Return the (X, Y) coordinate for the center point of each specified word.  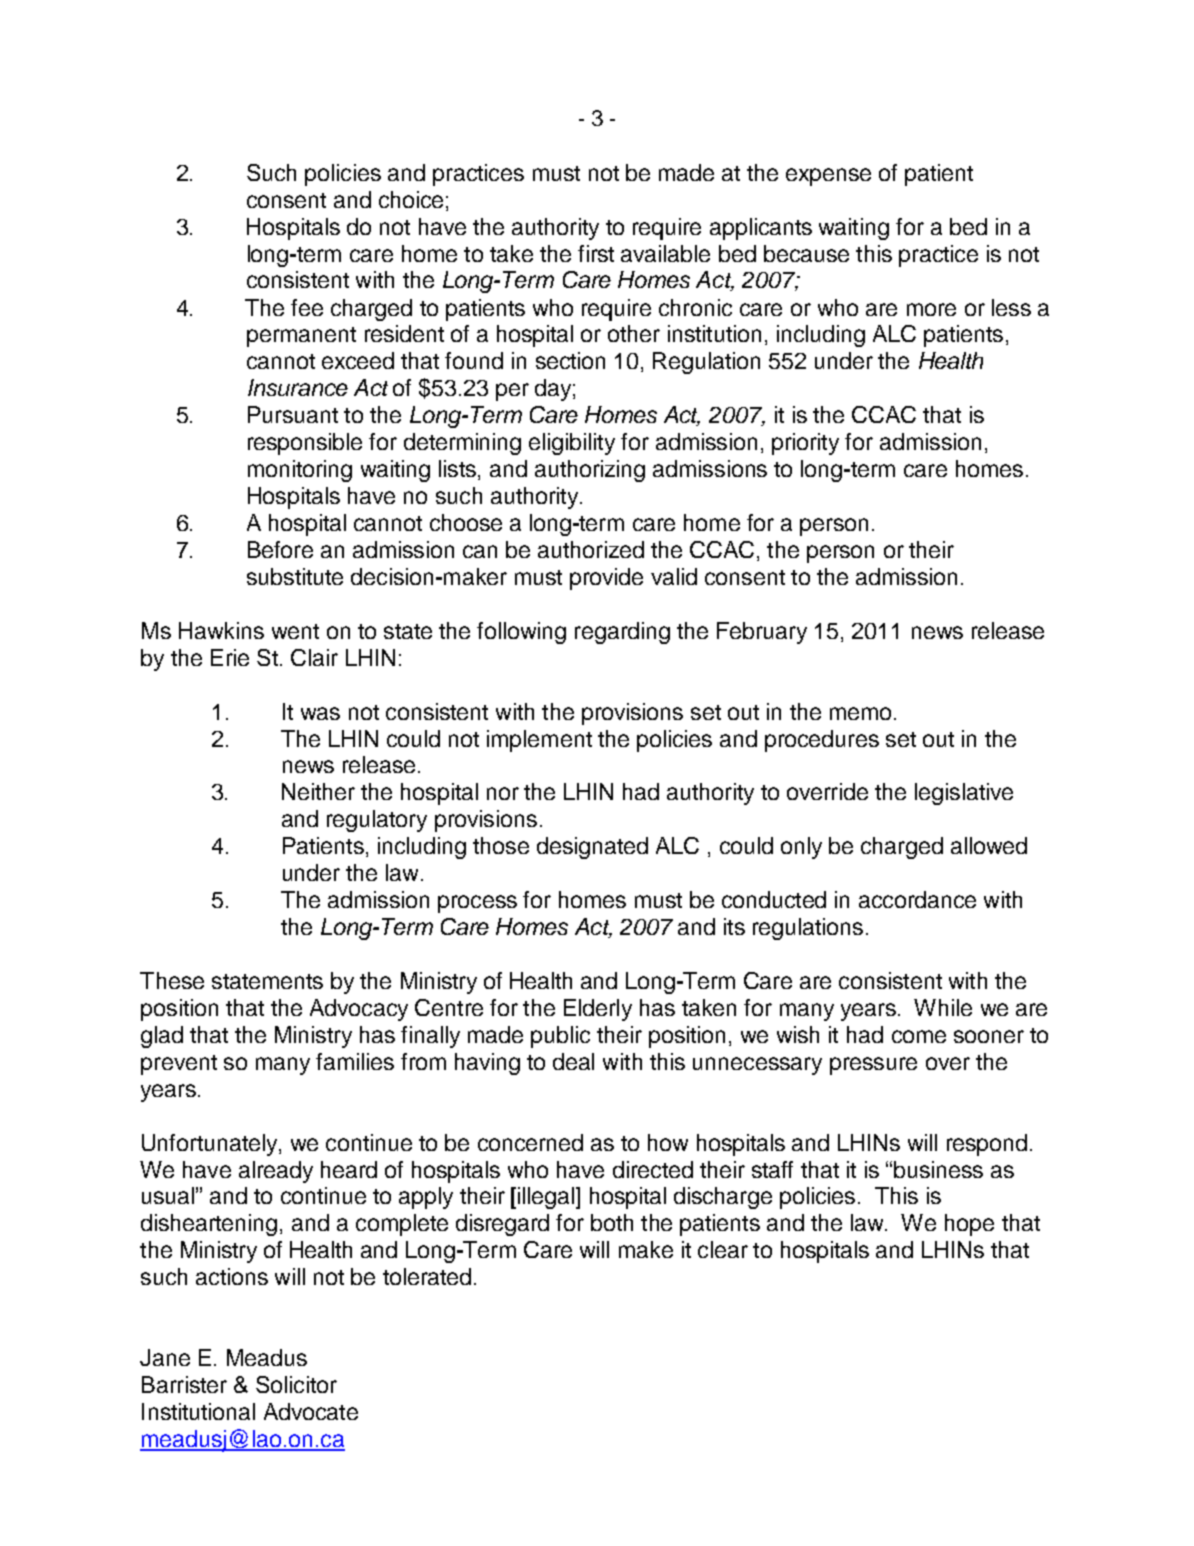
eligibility (572, 444)
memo (860, 713)
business (938, 1169)
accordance (917, 899)
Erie (230, 657)
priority (805, 444)
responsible (305, 444)
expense (828, 177)
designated (592, 848)
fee (307, 307)
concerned (530, 1142)
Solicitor (296, 1384)
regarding (622, 633)
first (596, 253)
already (276, 1172)
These (172, 980)
